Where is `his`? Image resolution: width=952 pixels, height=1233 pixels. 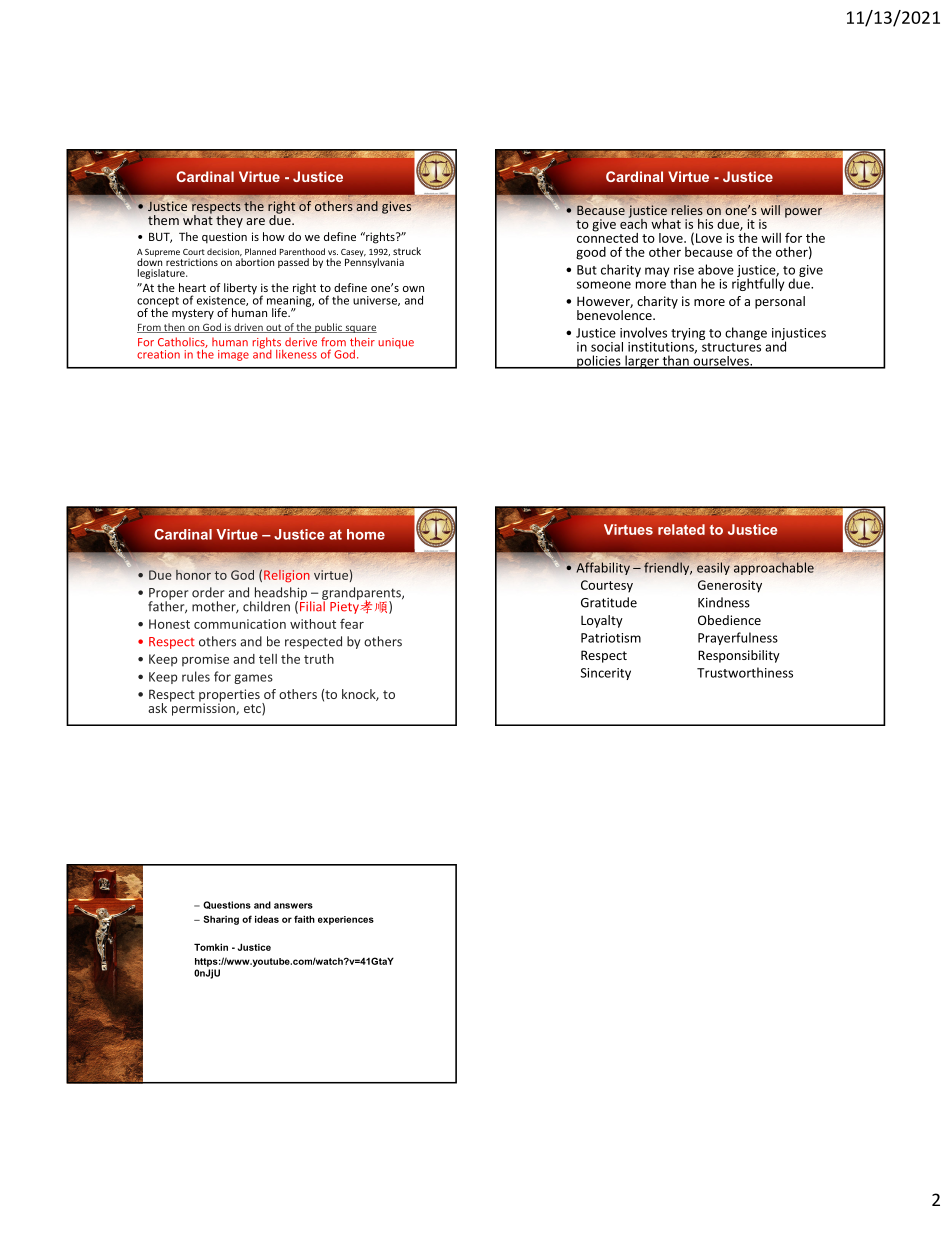
his is located at coordinates (705, 224).
